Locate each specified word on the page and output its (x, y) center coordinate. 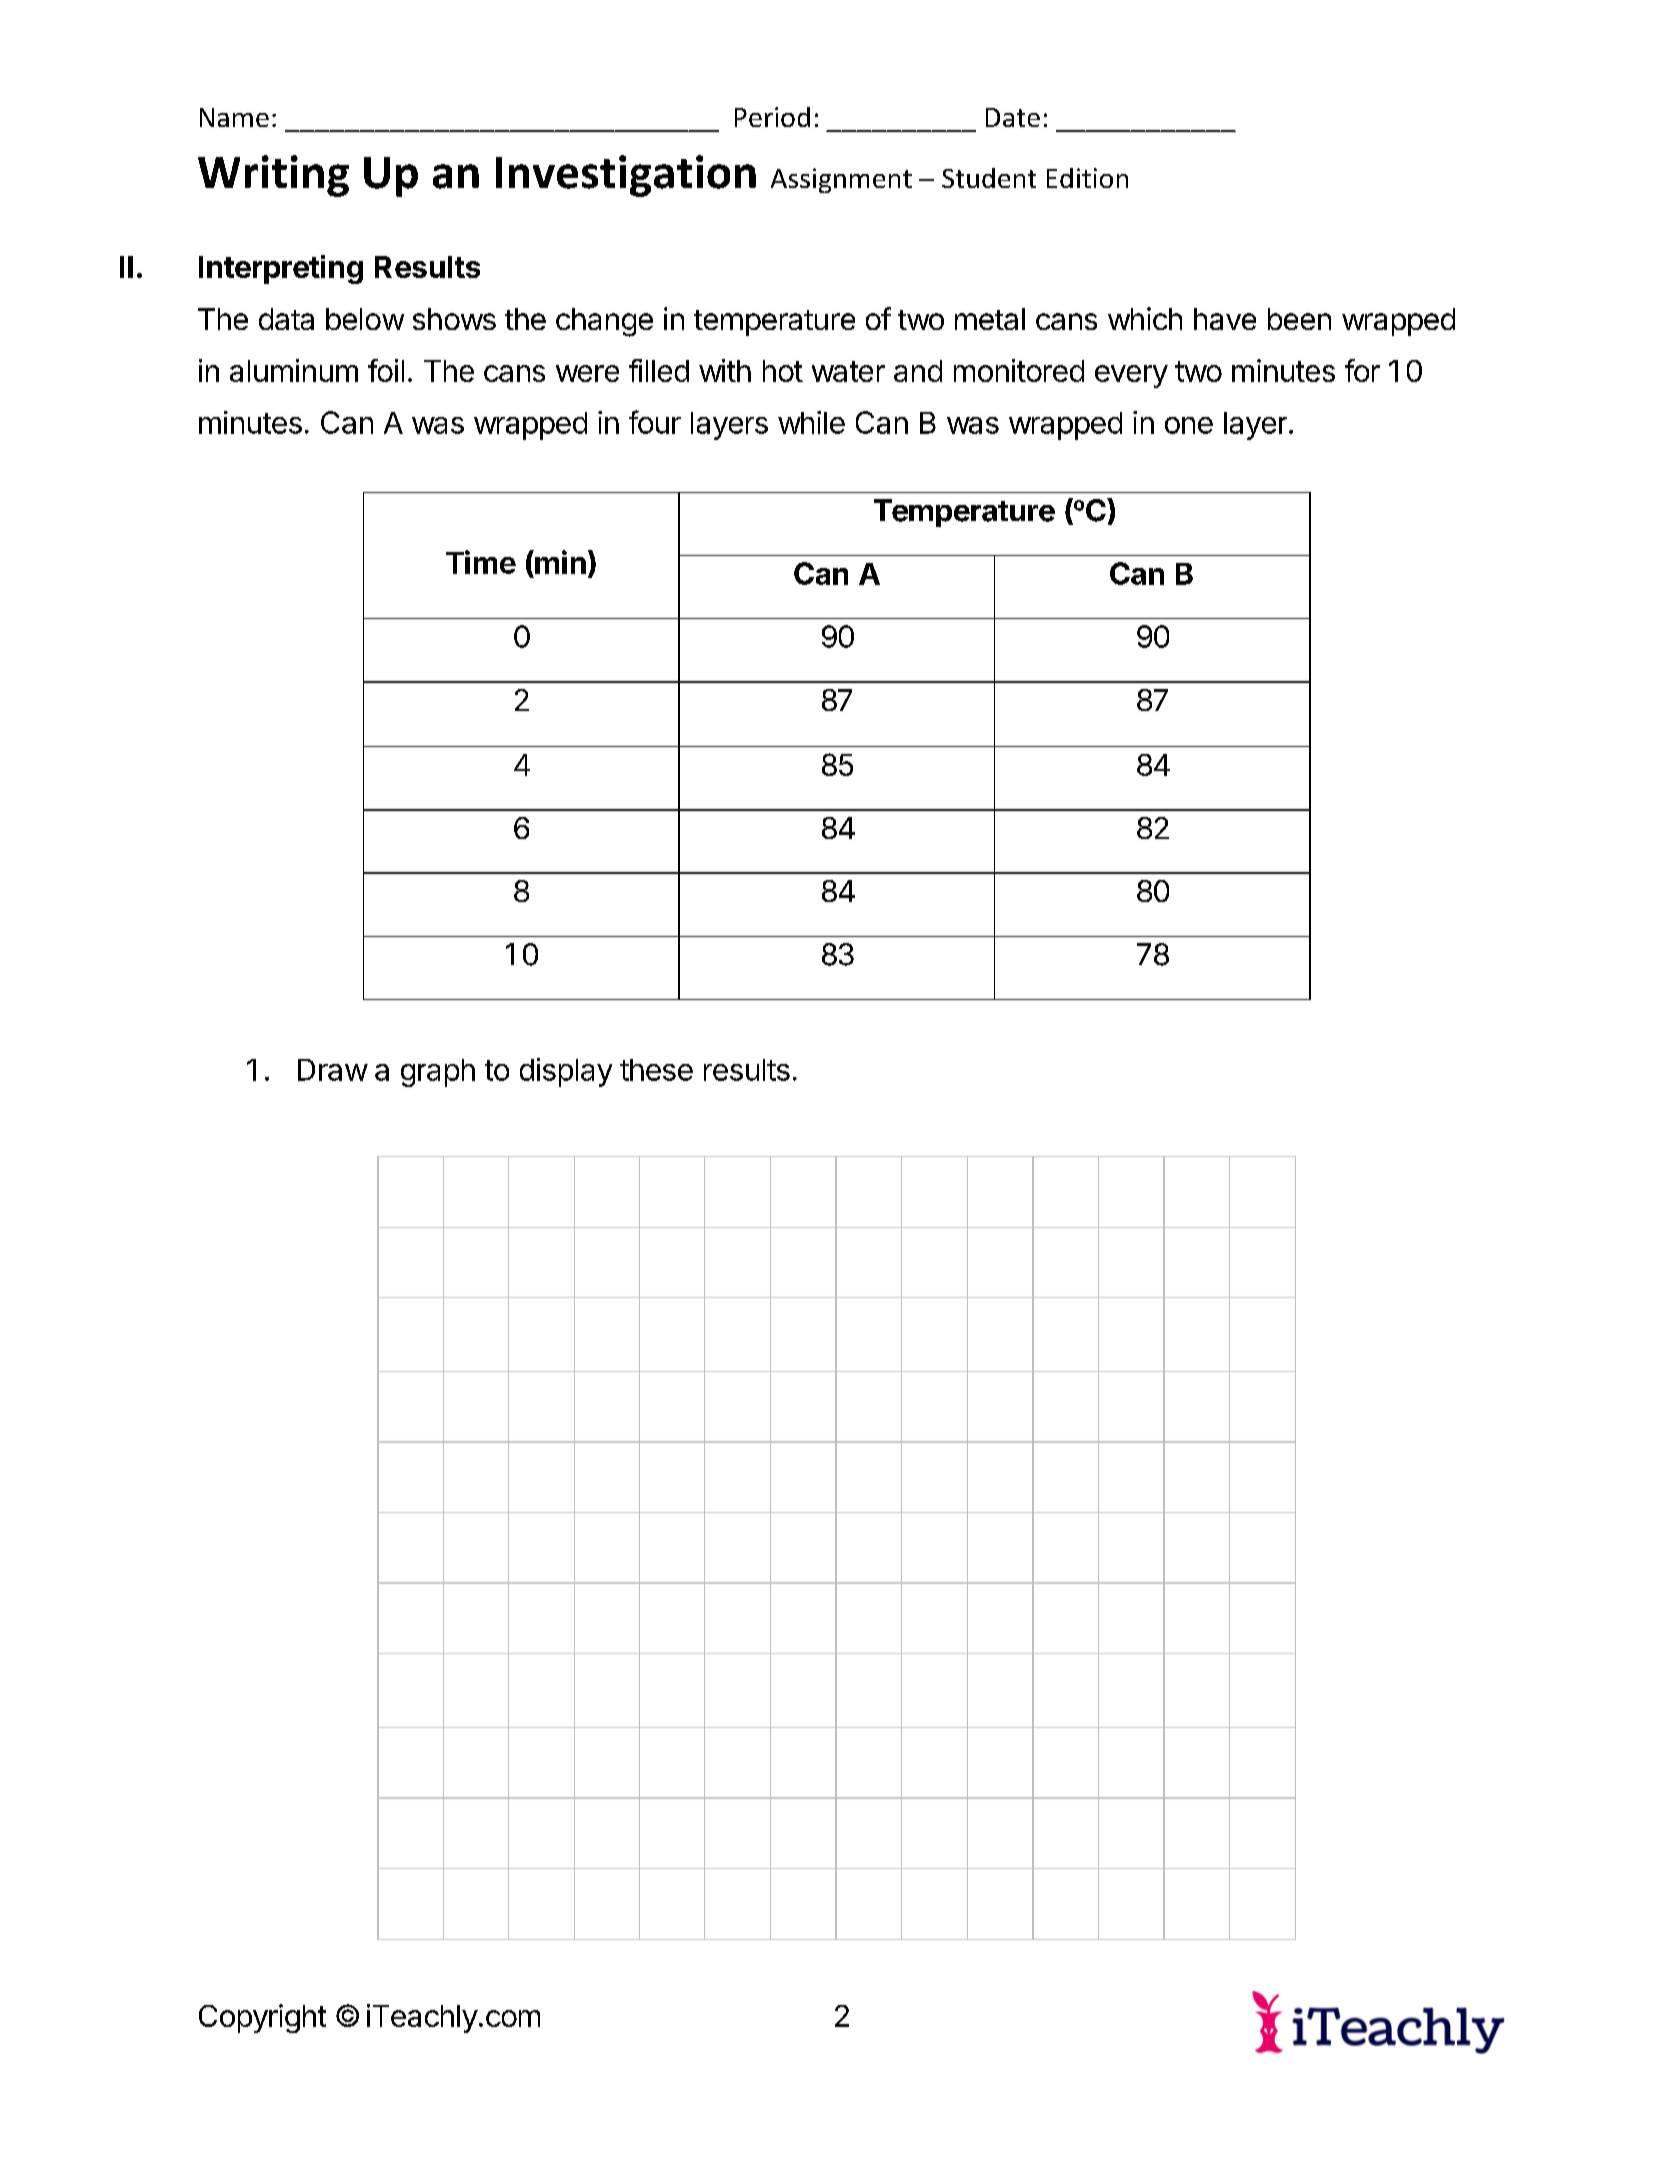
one (1189, 425)
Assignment (841, 180)
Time (481, 562)
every (1131, 376)
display (566, 1072)
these (656, 1070)
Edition (1087, 178)
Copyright (262, 2018)
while (811, 422)
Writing (273, 176)
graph (438, 1073)
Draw (333, 1070)
